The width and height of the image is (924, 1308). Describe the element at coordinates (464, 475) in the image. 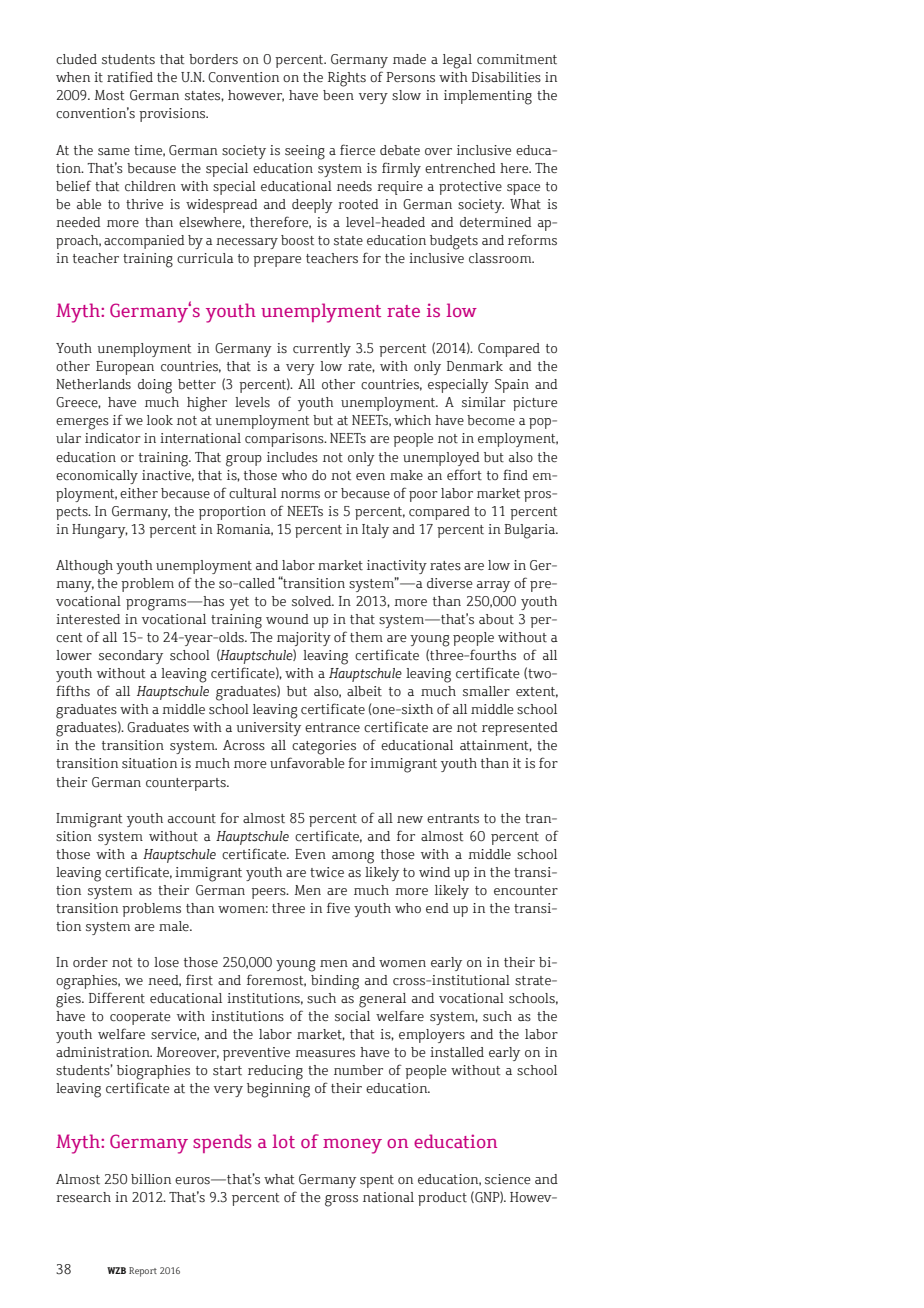

I see `effort` at that location.
